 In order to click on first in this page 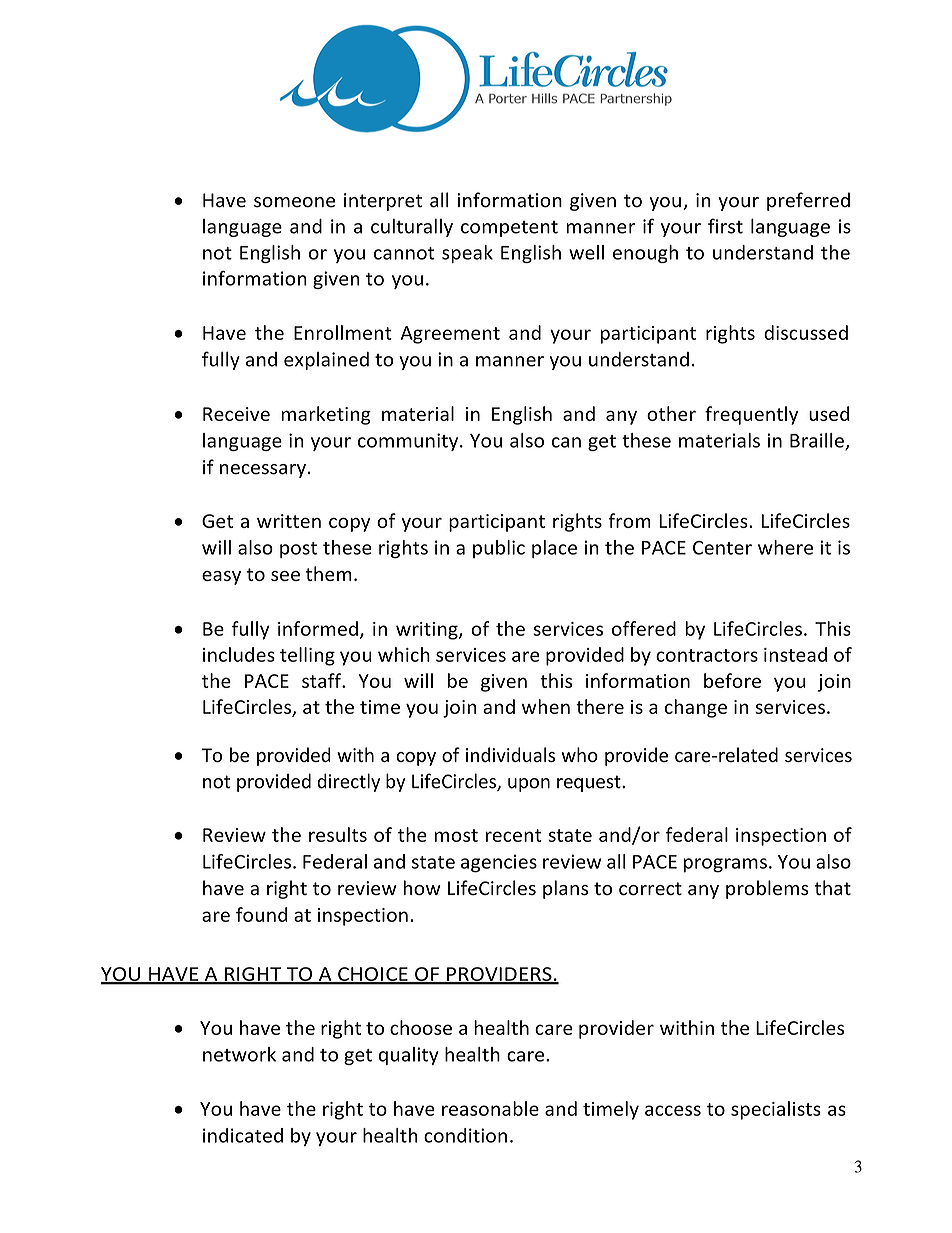, I will do `click(725, 226)`.
